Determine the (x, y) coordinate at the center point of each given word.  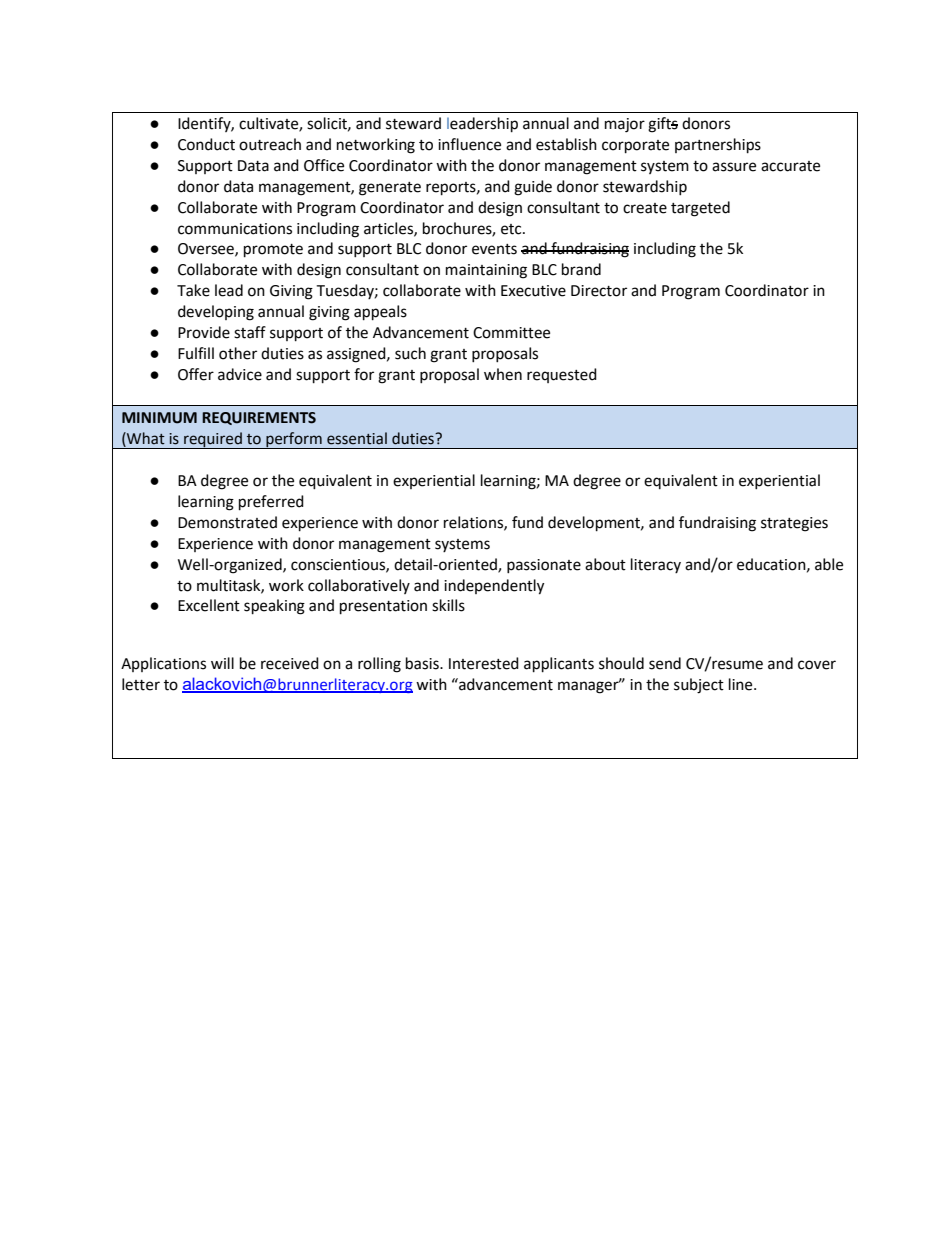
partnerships (718, 146)
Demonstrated (227, 522)
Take (193, 290)
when (503, 374)
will (222, 663)
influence (469, 144)
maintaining (486, 271)
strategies (794, 524)
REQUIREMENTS (259, 418)
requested (562, 375)
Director (599, 291)
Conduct (206, 144)
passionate (544, 566)
